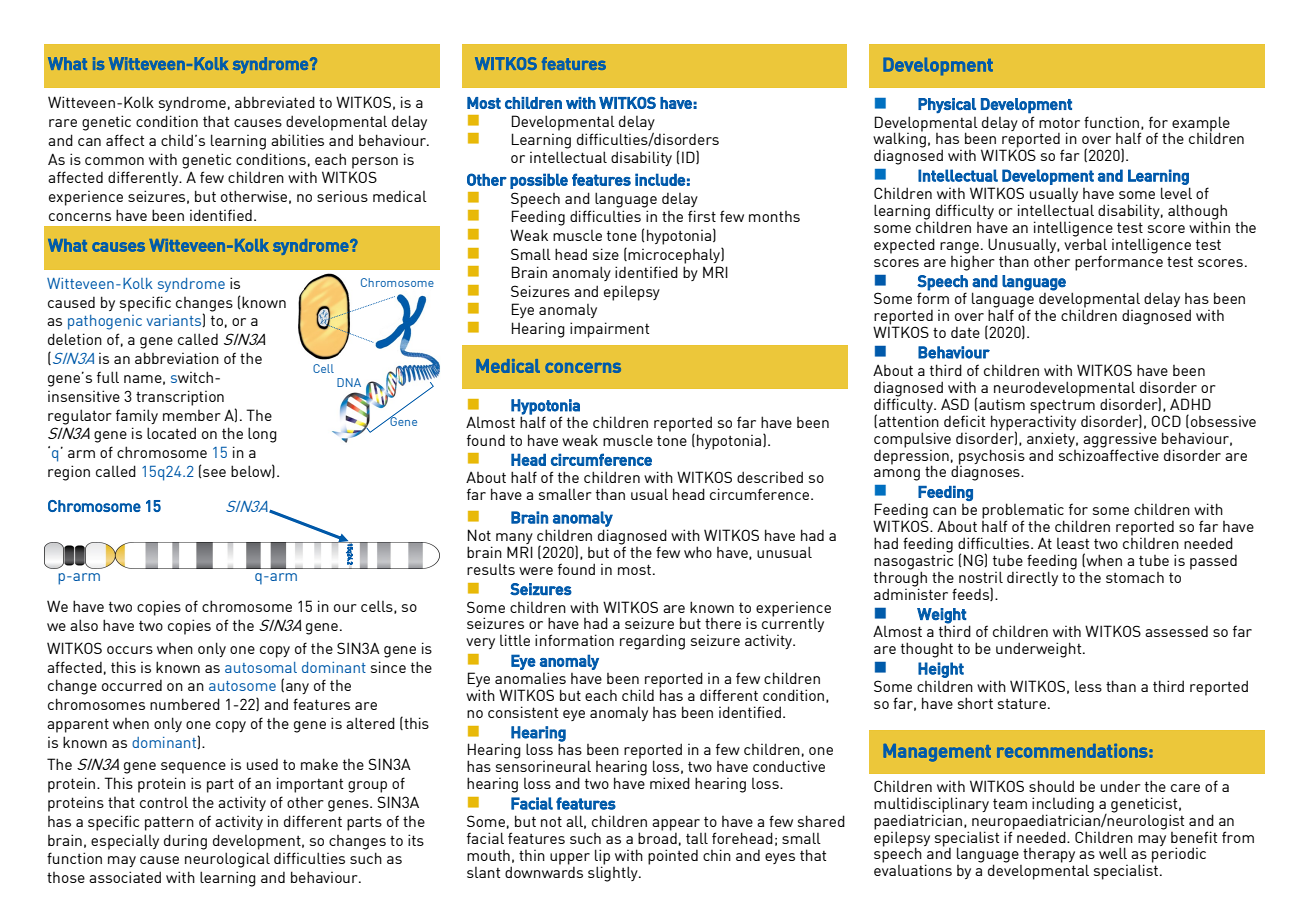 The image size is (1309, 924). What do you see at coordinates (213, 473) in the document?
I see `see` at bounding box center [213, 473].
